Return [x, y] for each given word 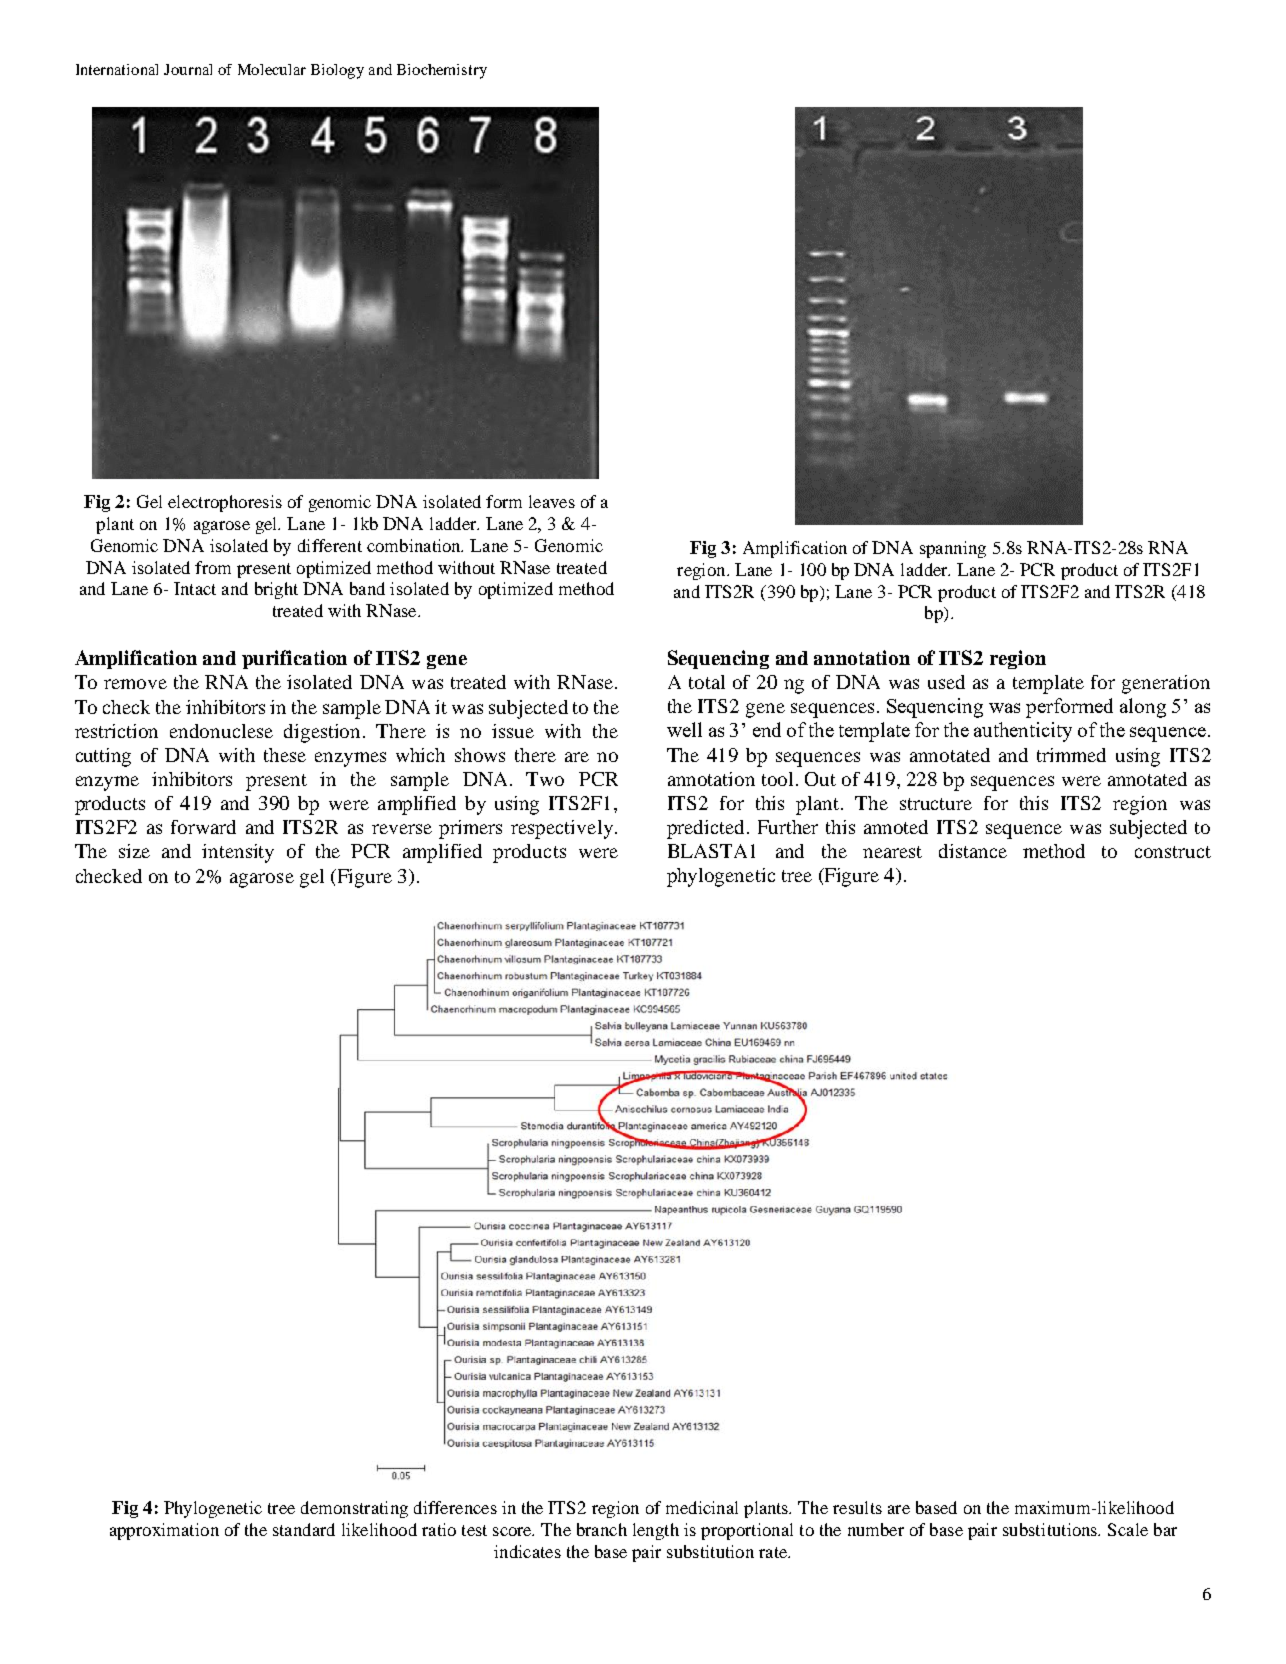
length [656, 1531]
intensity [238, 853]
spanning [953, 549]
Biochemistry [442, 71]
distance [973, 851]
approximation [164, 1531]
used [946, 682]
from [213, 567]
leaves [552, 501]
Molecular [272, 69]
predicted [707, 829]
